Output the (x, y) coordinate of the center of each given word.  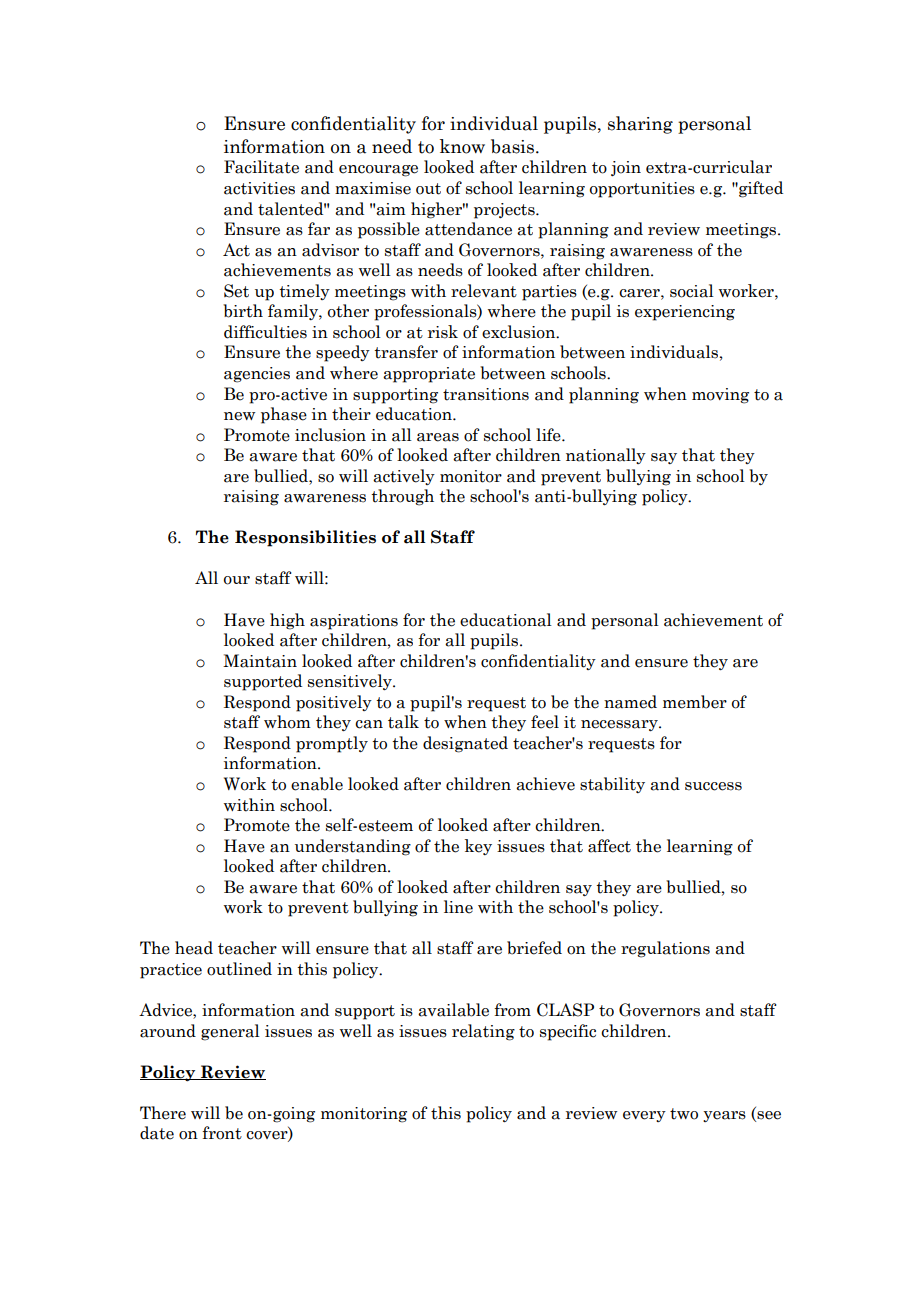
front (222, 1133)
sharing (640, 125)
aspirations (354, 622)
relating (483, 1032)
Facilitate (261, 167)
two (684, 1114)
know (462, 146)
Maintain (260, 661)
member (695, 702)
